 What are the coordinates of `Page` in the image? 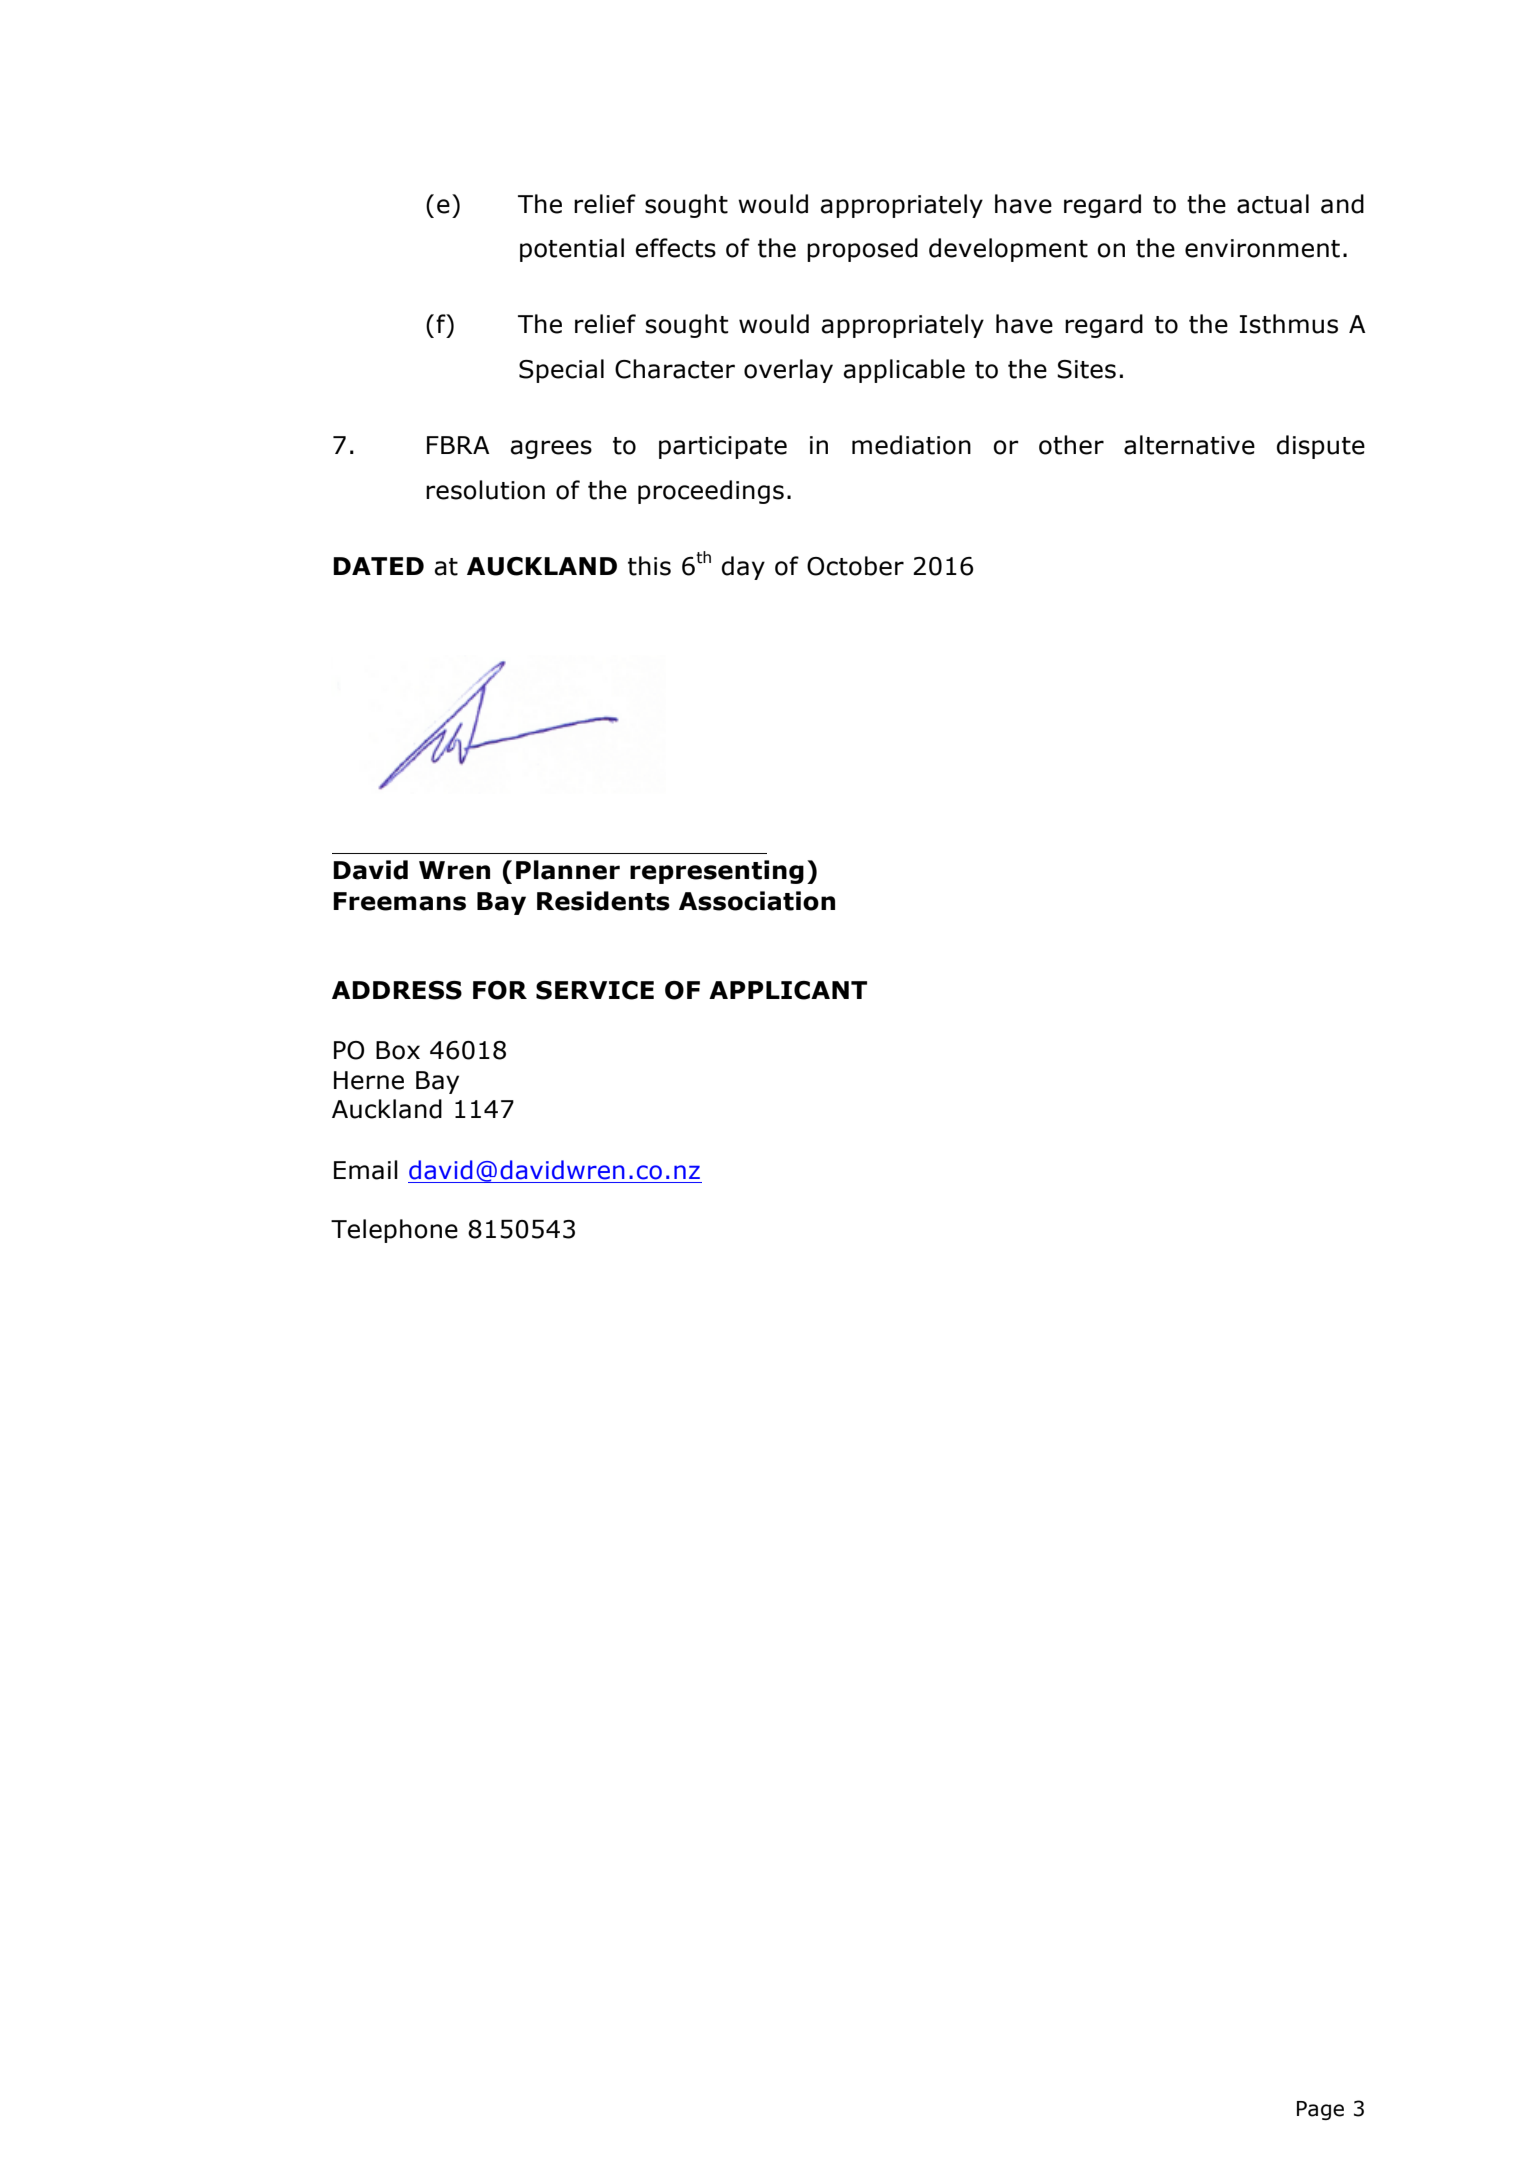 It's located at (1320, 2110).
